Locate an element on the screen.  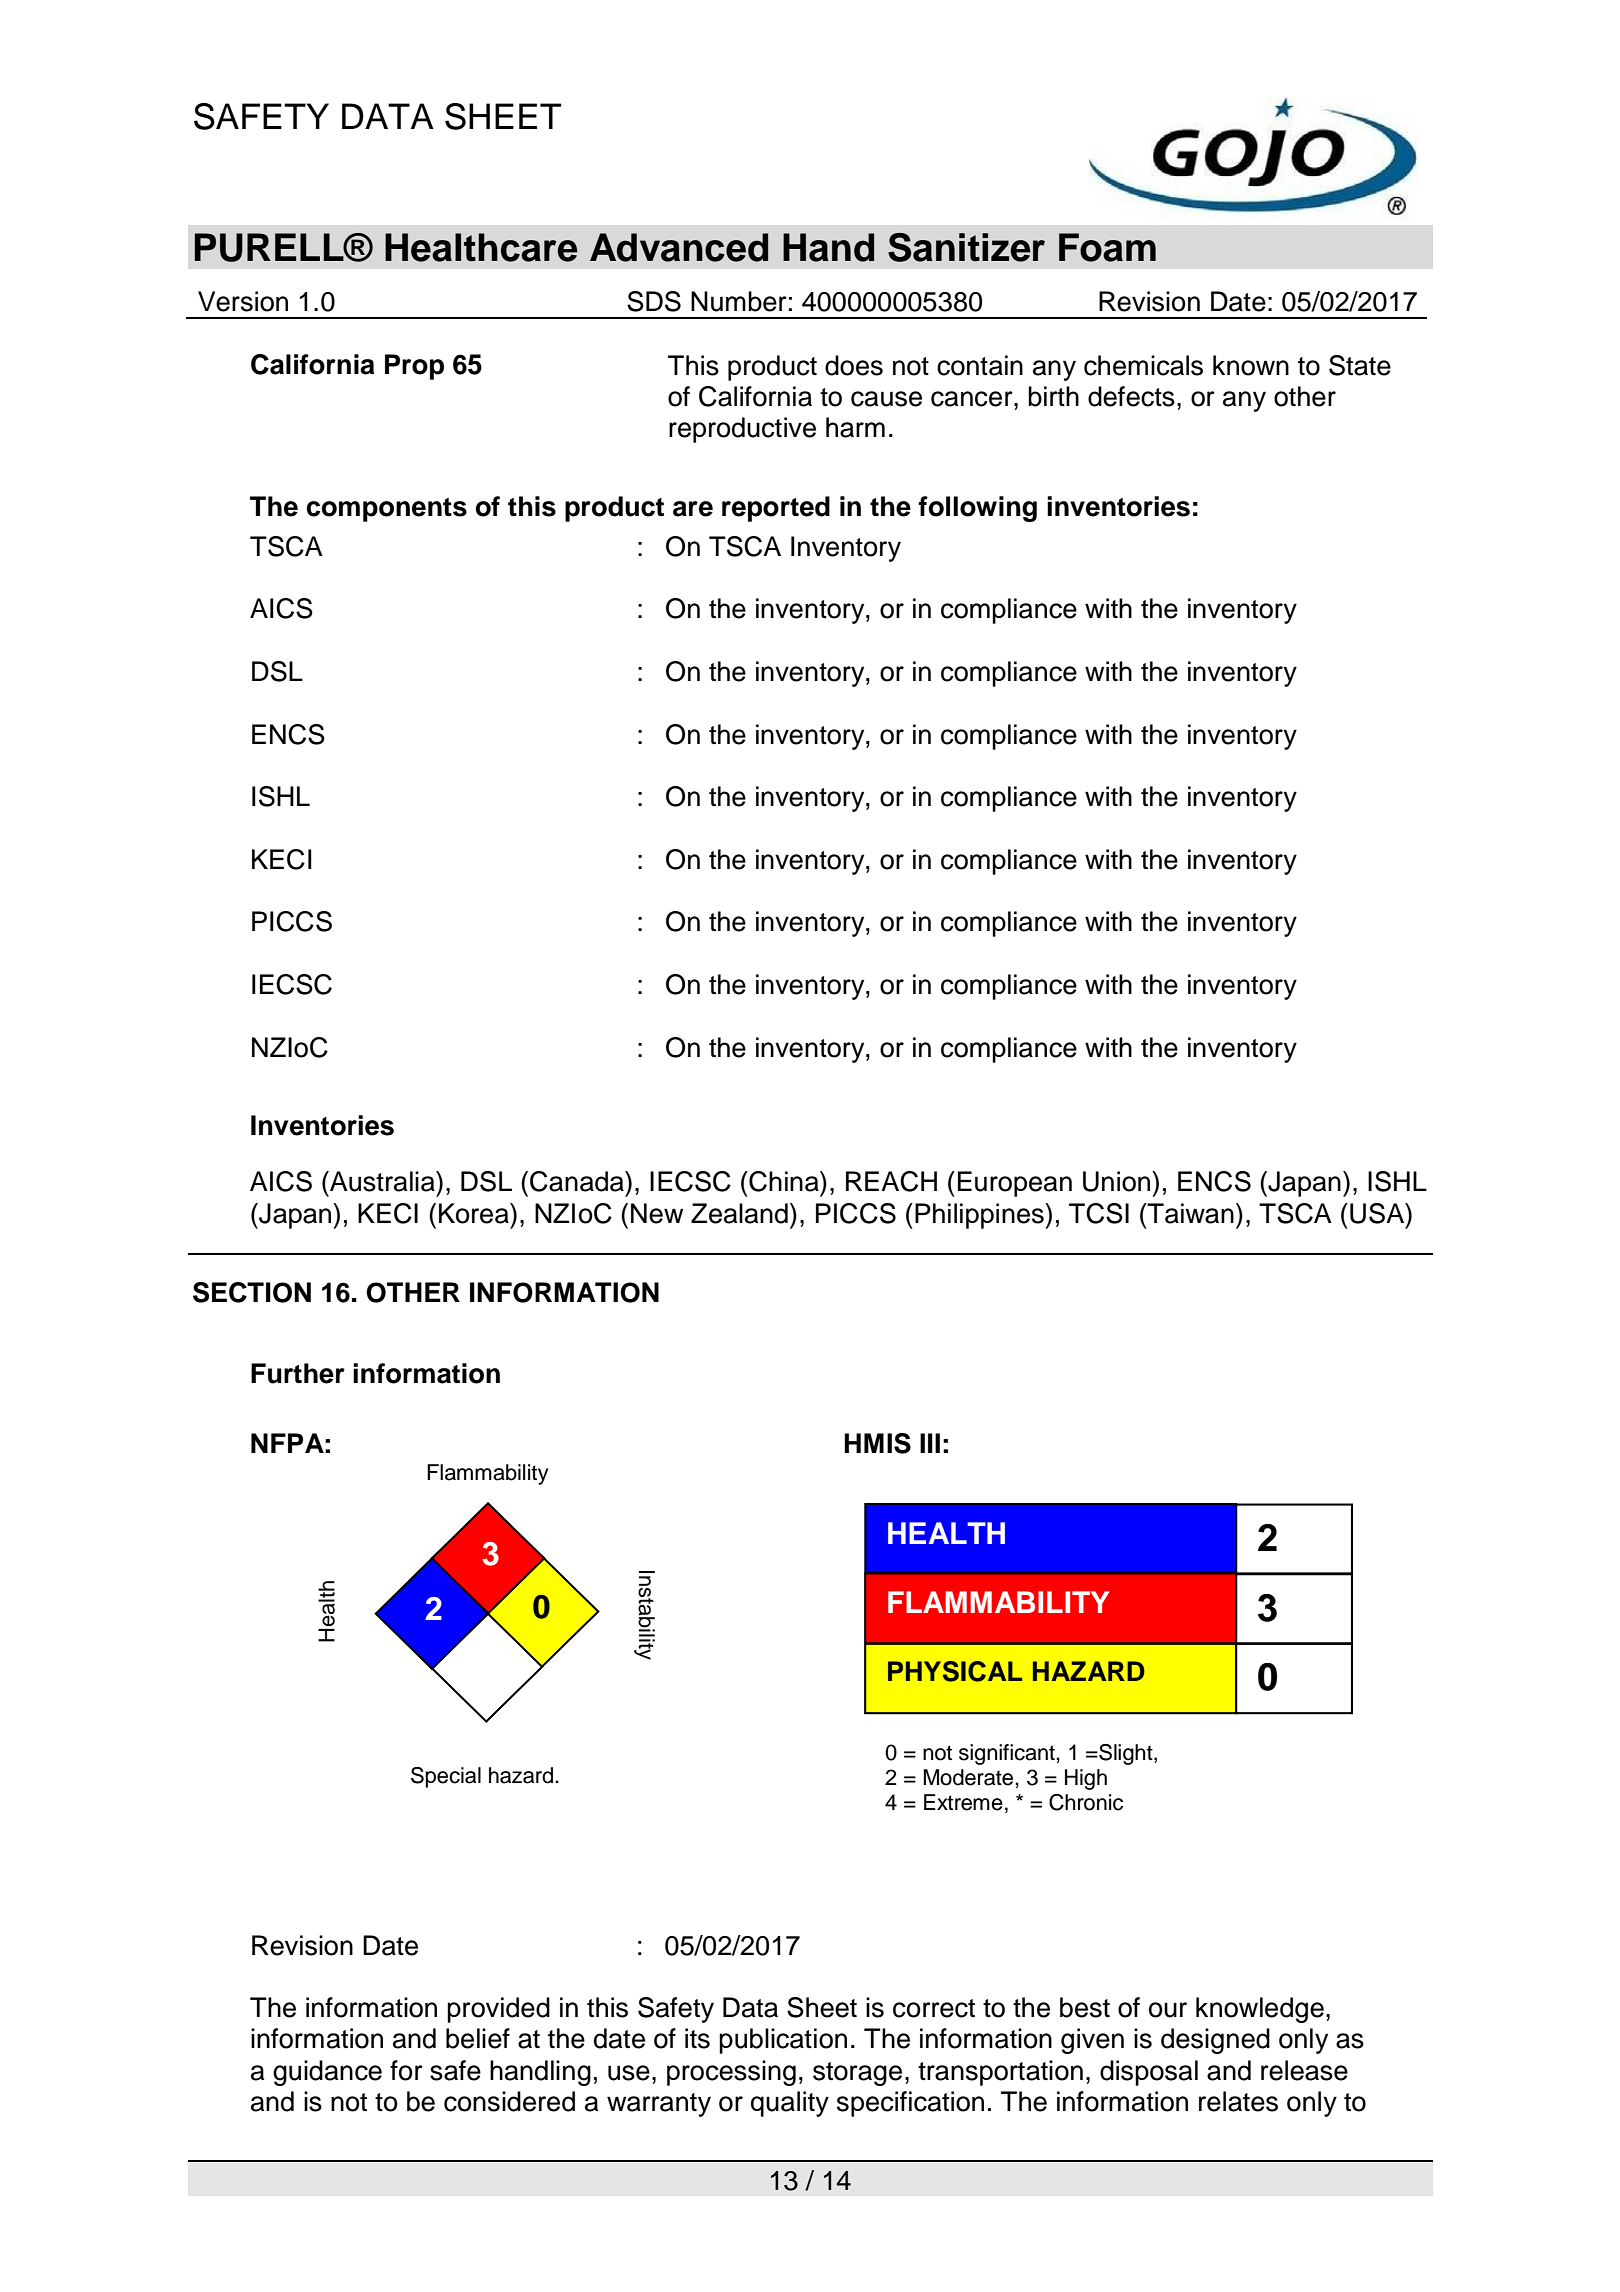
Taiwan is located at coordinates (1189, 1213).
